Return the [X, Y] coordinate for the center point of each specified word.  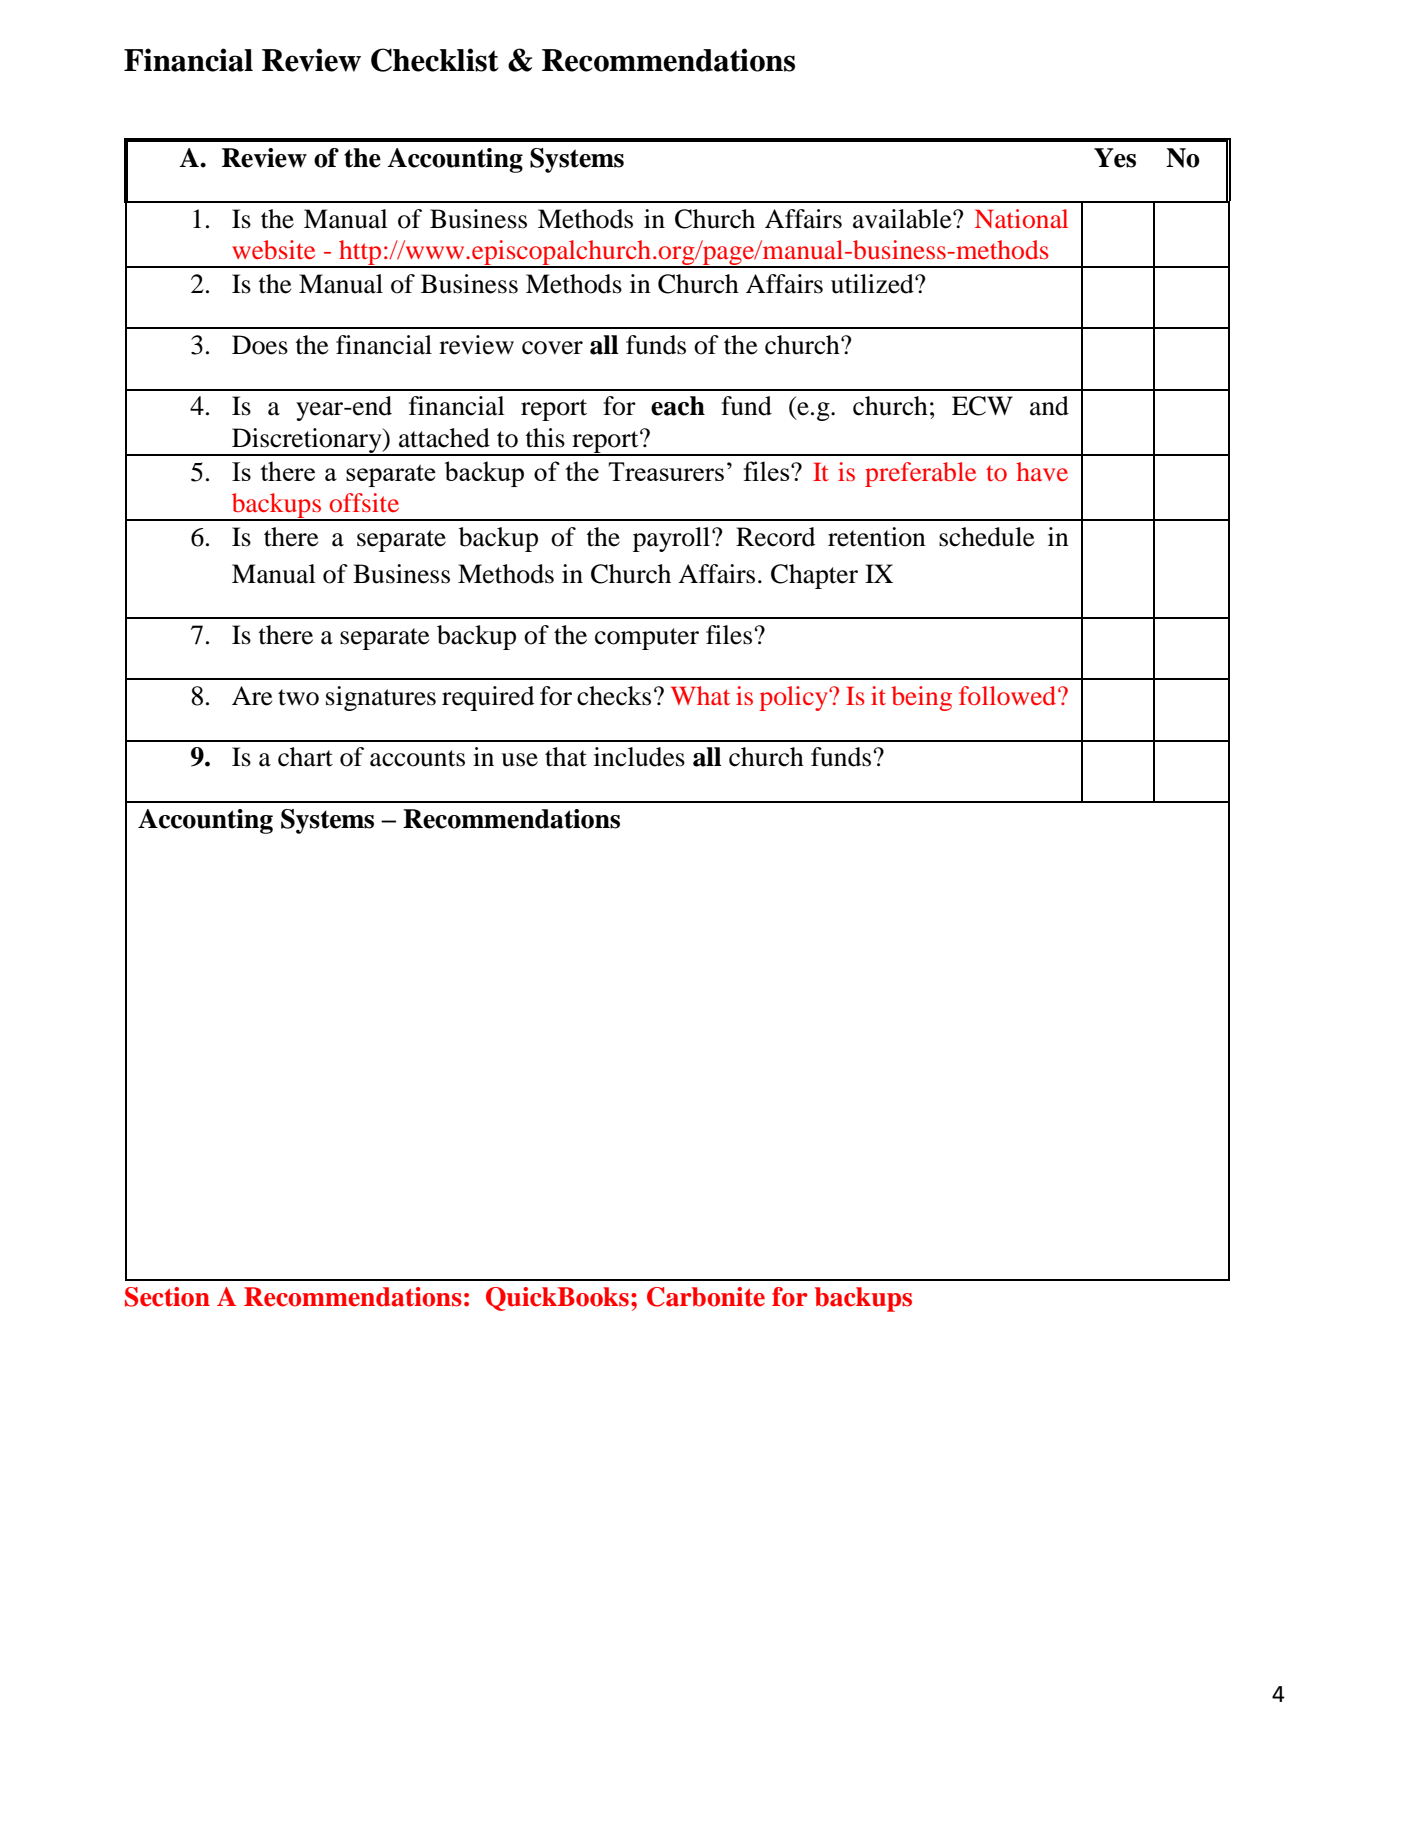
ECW [982, 406]
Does [260, 345]
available [903, 219]
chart [305, 757]
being [921, 698]
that [566, 757]
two [298, 697]
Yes [1115, 158]
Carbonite [706, 1297]
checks [614, 696]
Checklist [434, 60]
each [678, 406]
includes [639, 757]
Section [167, 1297]
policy [794, 698]
